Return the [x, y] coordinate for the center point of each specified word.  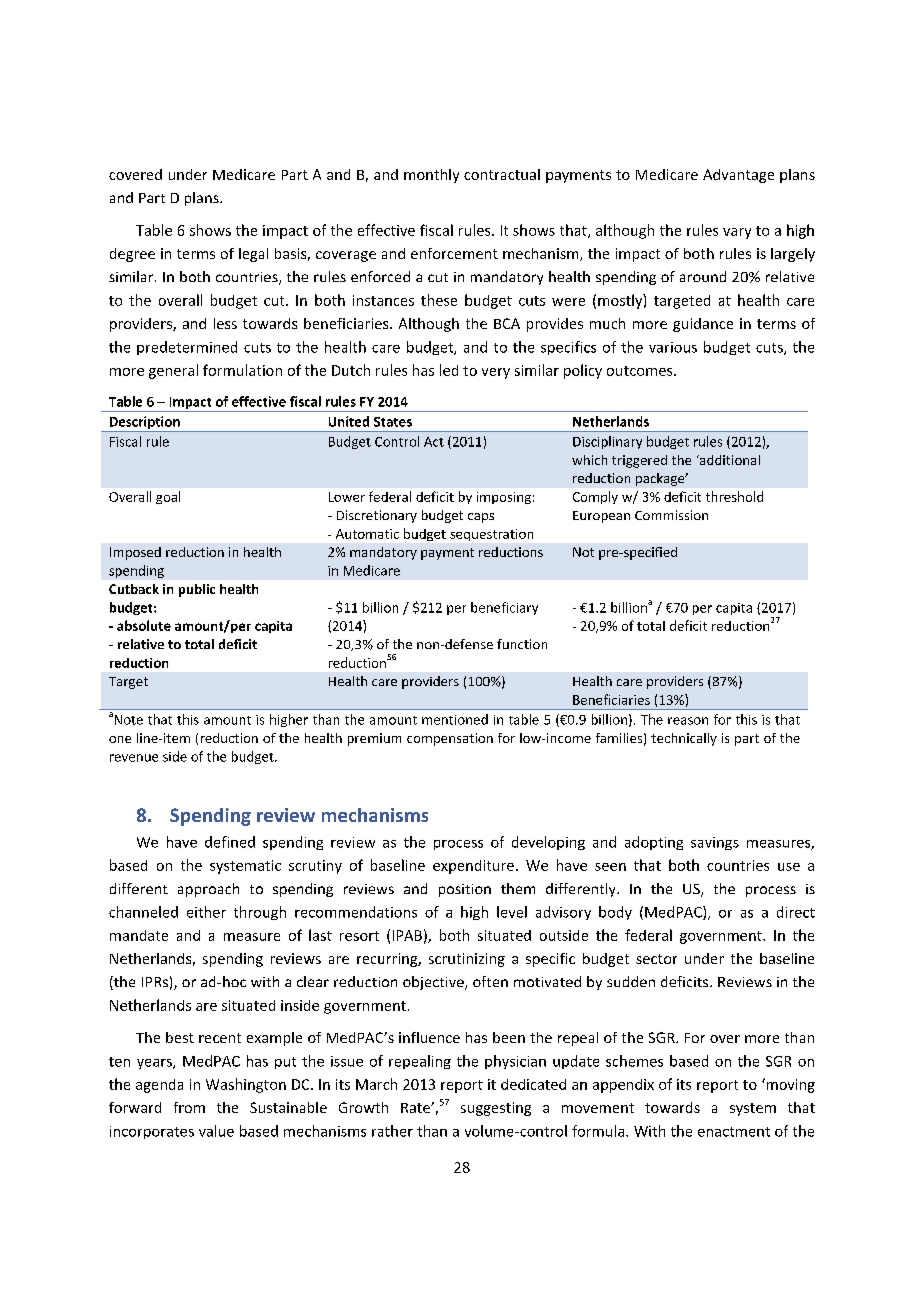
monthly [431, 176]
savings [715, 843]
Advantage [738, 176]
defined [230, 842]
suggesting [496, 1109]
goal [168, 497]
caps [481, 518]
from [189, 1107]
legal [253, 255]
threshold [734, 496]
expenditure [473, 867]
